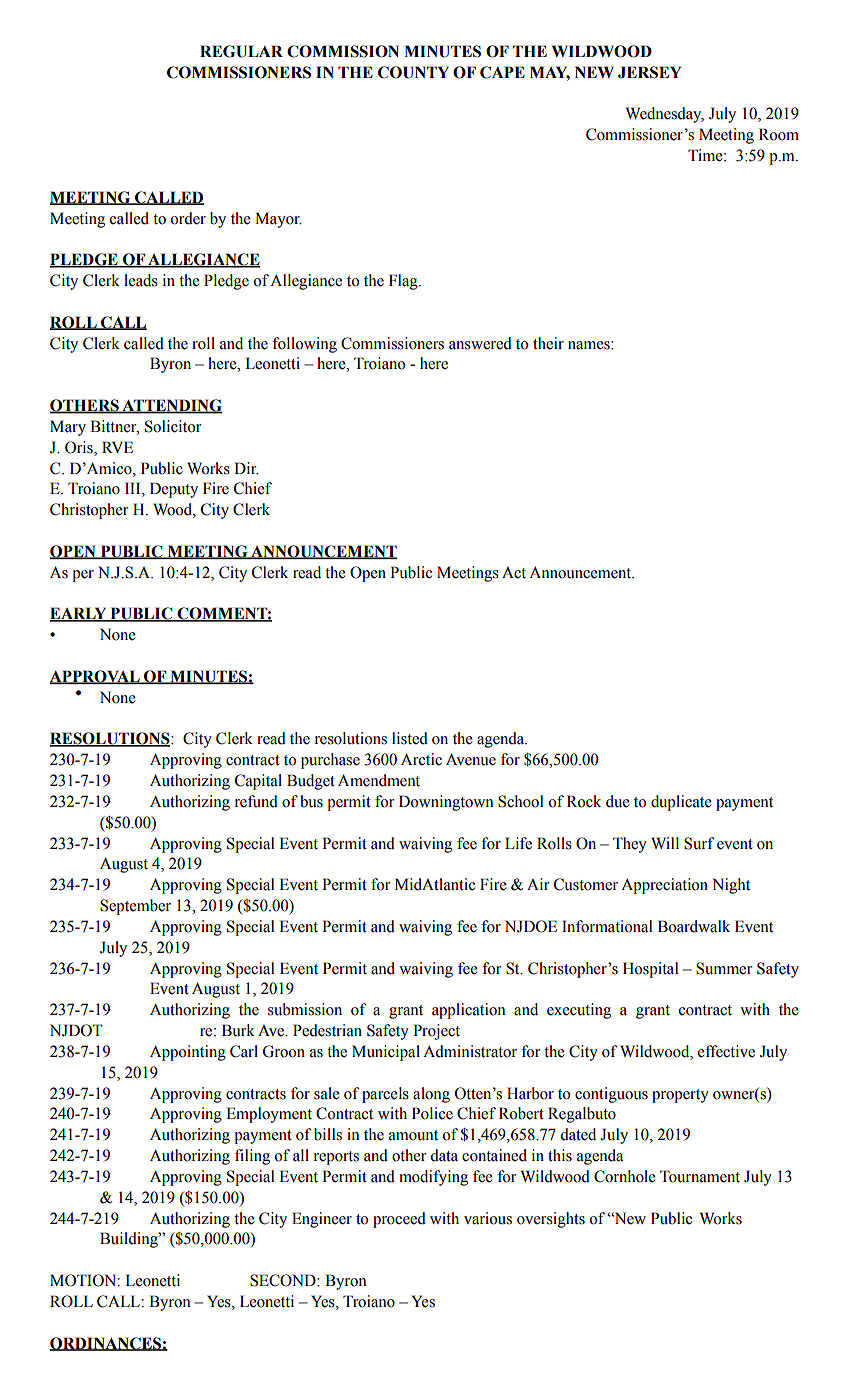 This screenshot has height=1400, width=849. Describe the element at coordinates (548, 343) in the screenshot. I see `their` at that location.
